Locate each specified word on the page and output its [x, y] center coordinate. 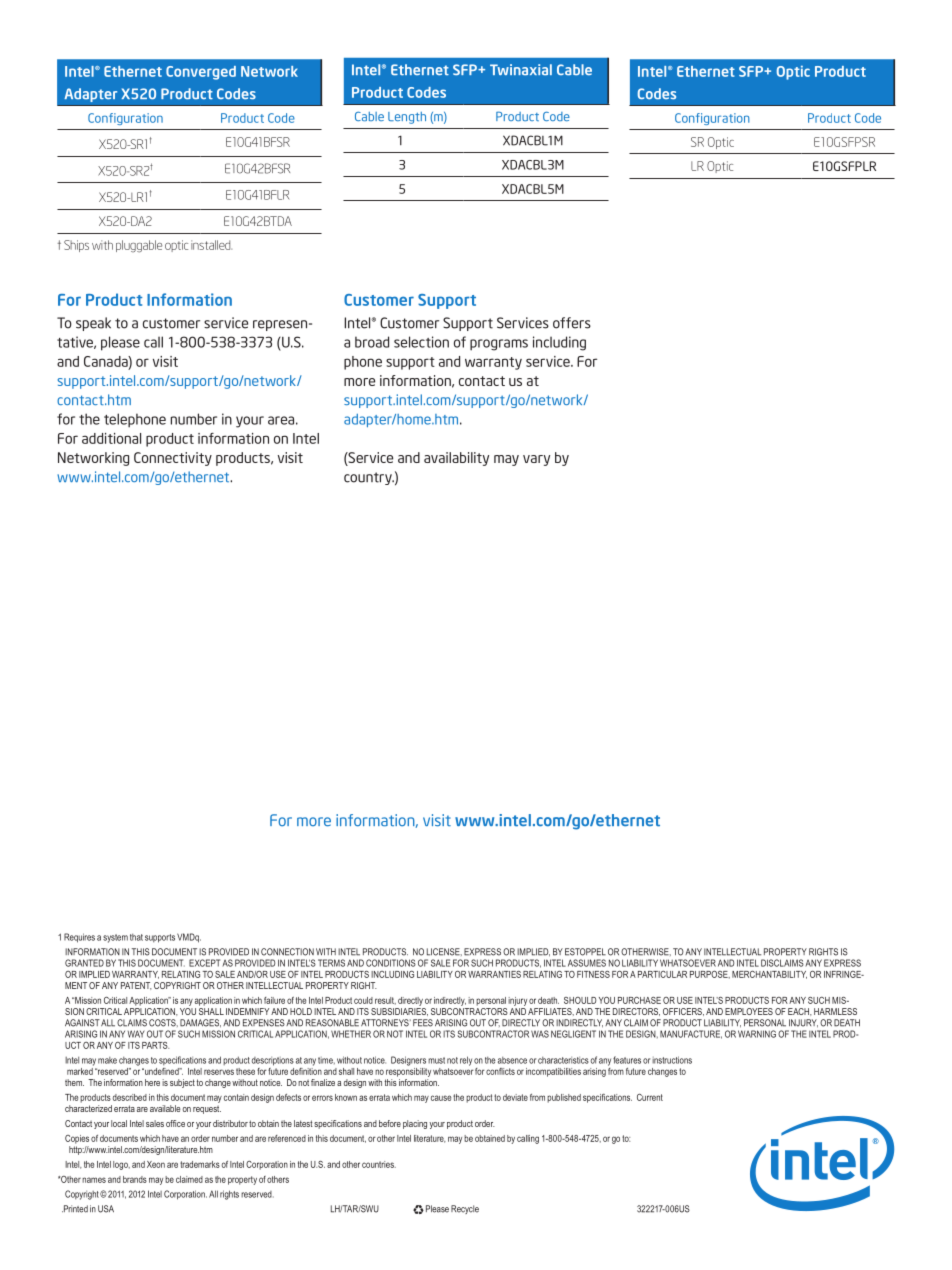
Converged [201, 73]
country [369, 478]
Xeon [156, 1164]
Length [407, 118]
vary [536, 460]
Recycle [465, 1209]
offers [572, 323]
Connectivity [173, 459]
